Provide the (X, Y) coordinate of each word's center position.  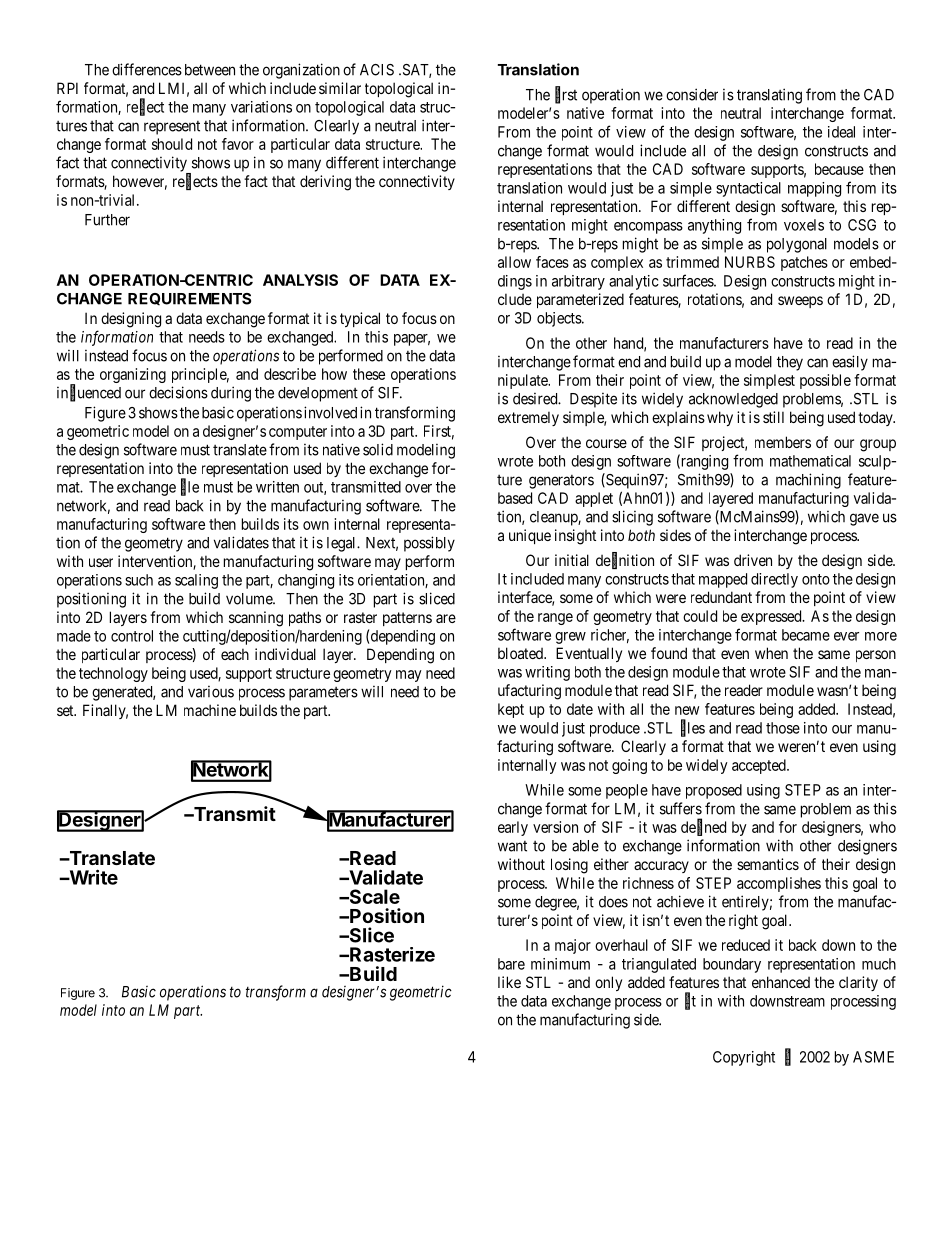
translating (769, 96)
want (512, 846)
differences (147, 69)
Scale (373, 896)
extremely (528, 418)
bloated (521, 653)
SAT (415, 71)
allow (514, 262)
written (277, 487)
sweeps (800, 302)
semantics (768, 864)
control (132, 636)
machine (210, 710)
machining (808, 481)
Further (107, 220)
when (771, 653)
